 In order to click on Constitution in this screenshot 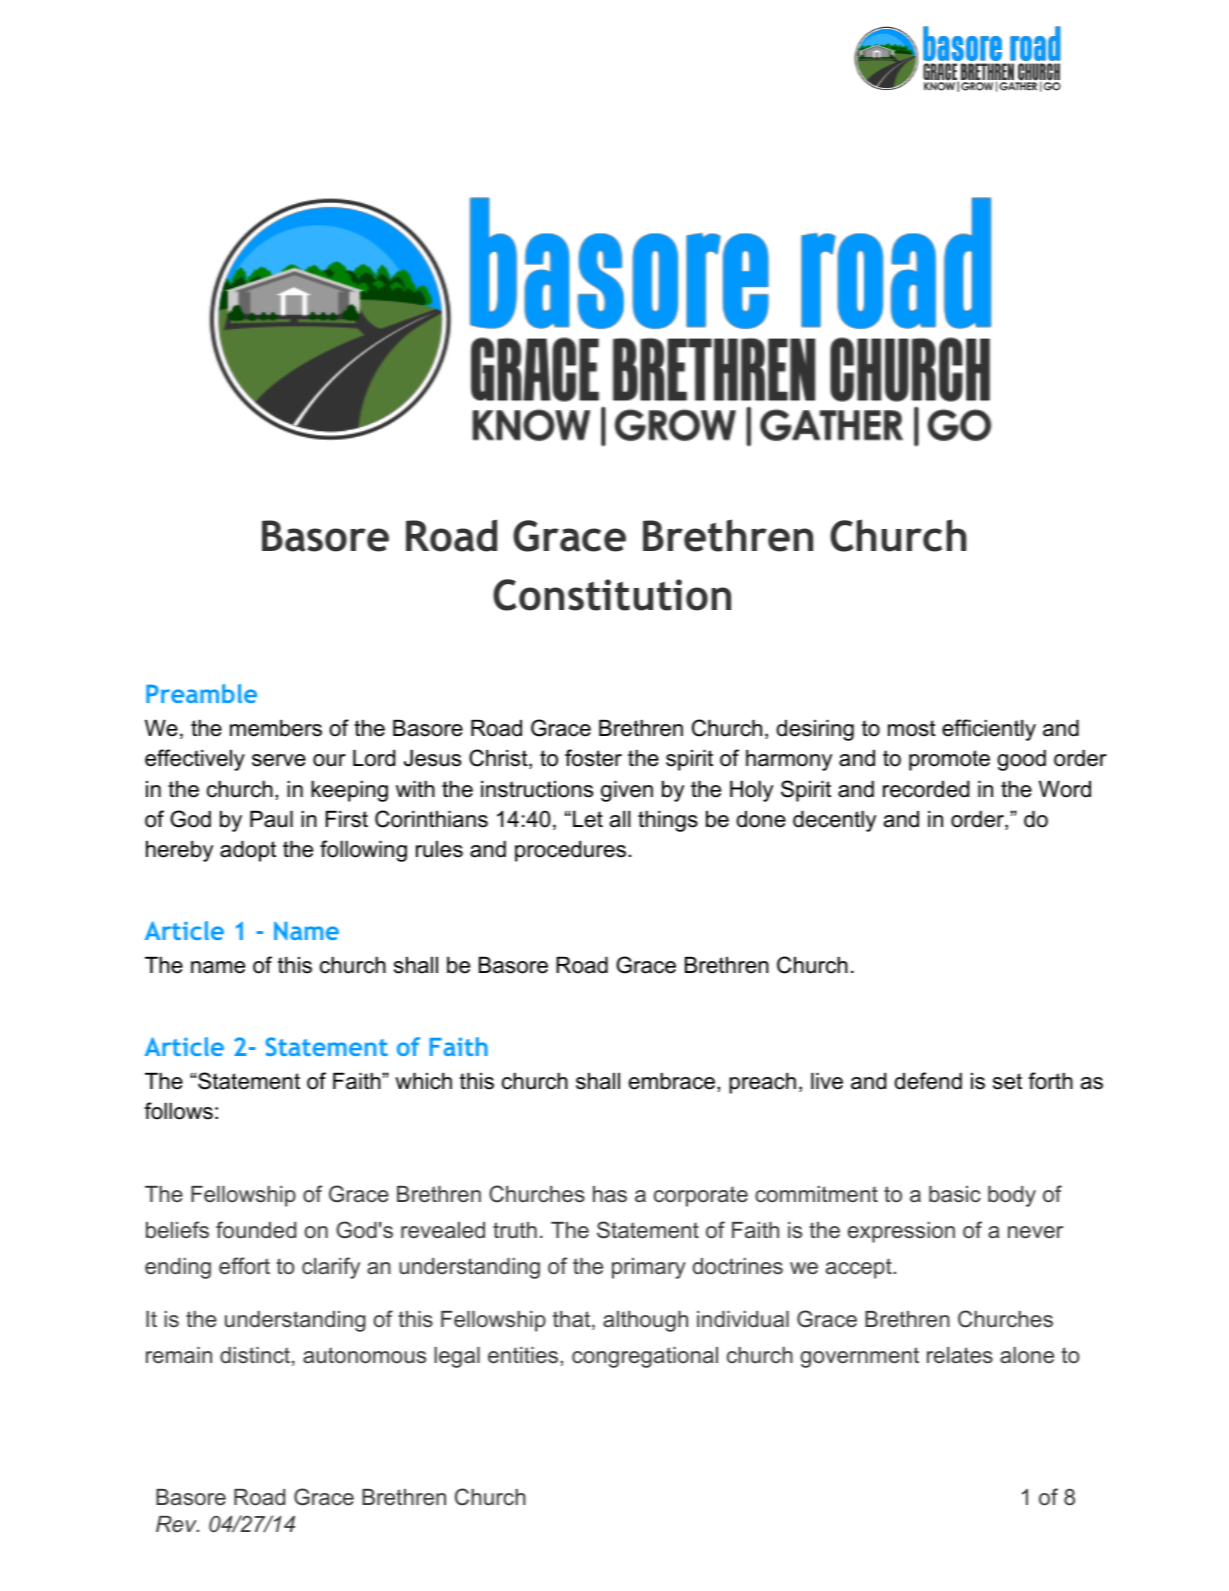, I will do `click(612, 595)`.
